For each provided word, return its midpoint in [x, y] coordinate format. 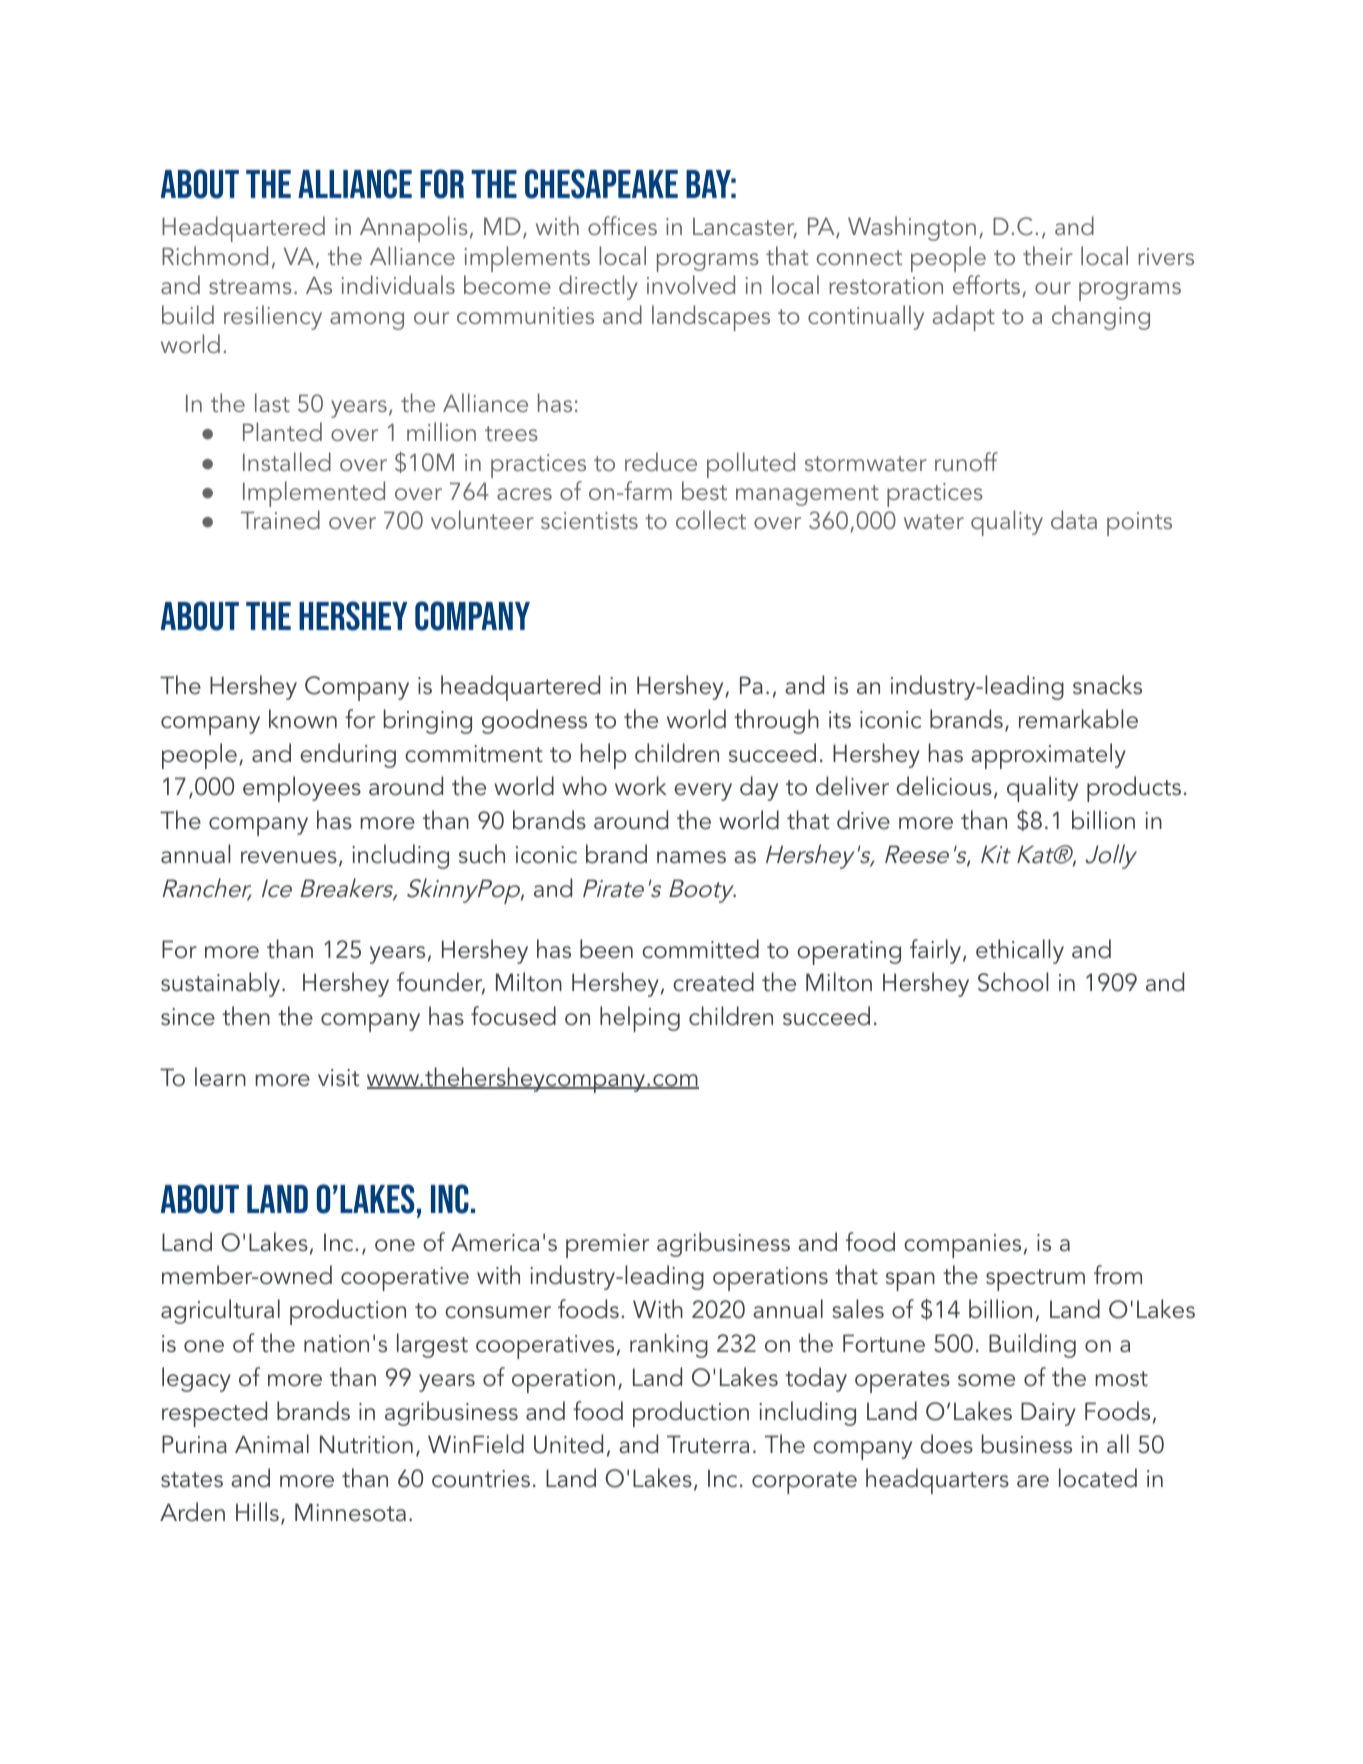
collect [711, 519]
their [1048, 255]
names [691, 857]
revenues [289, 857]
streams [250, 286]
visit [339, 1078]
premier [607, 1246]
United [568, 1444]
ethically [1020, 951]
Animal [272, 1444]
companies [962, 1246]
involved [691, 284]
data [1074, 519]
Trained [280, 519]
